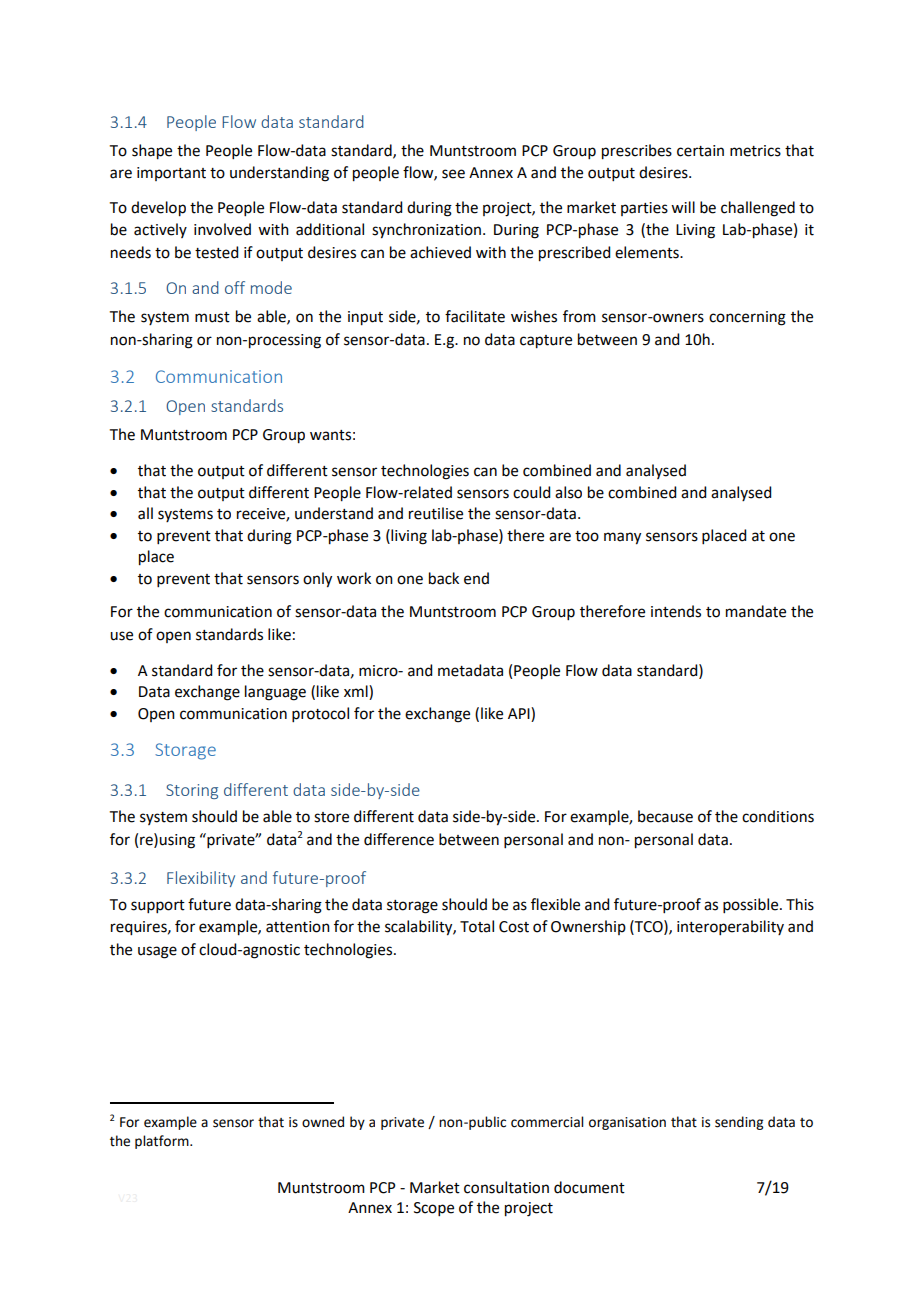  What do you see at coordinates (201, 879) in the image?
I see `Flexibility` at bounding box center [201, 879].
